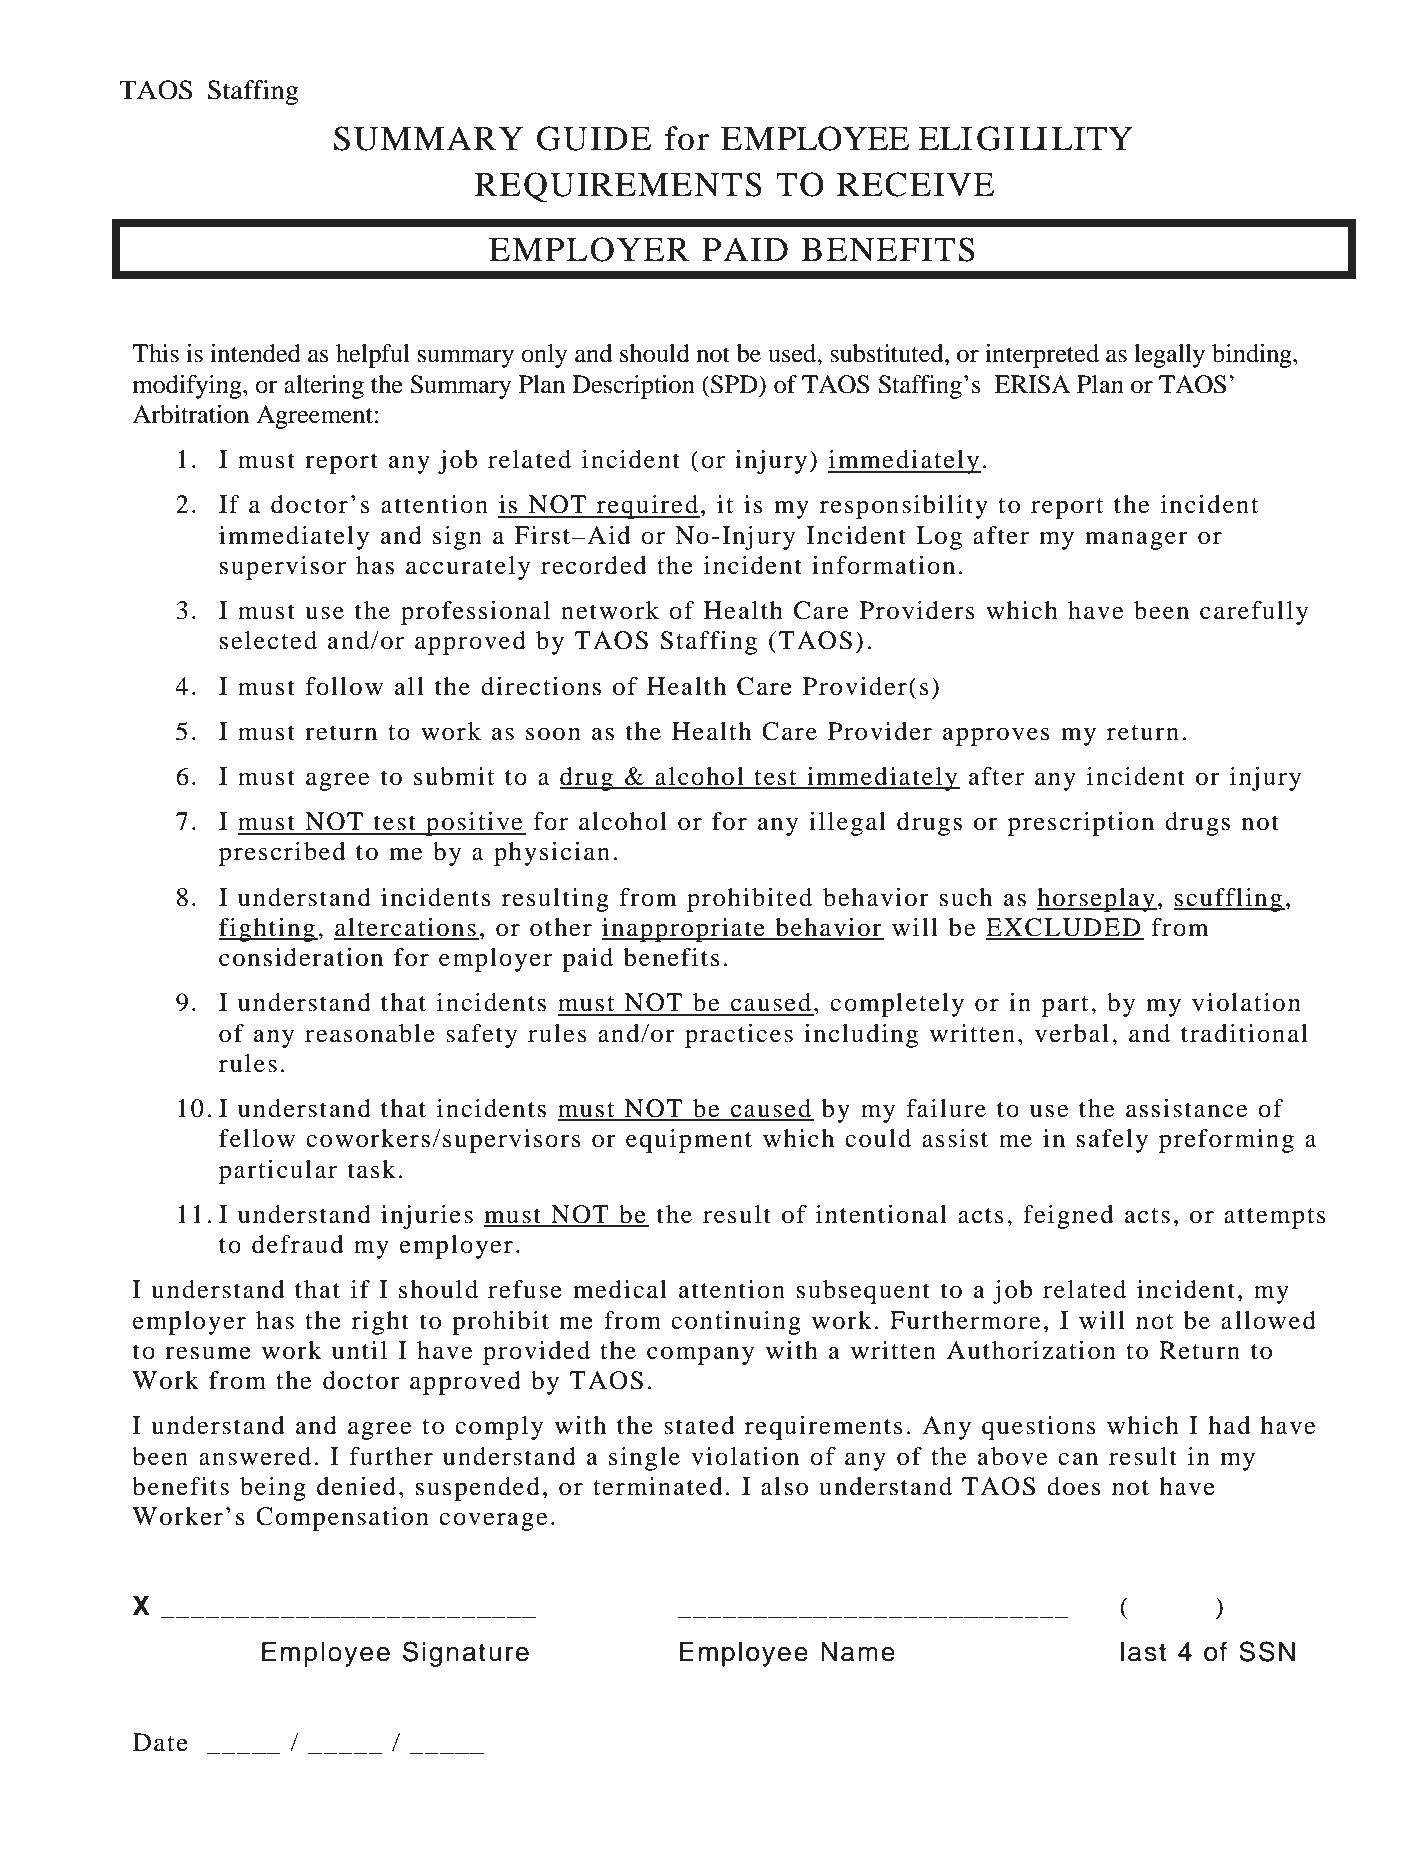 The height and width of the page is (1850, 1420). I want to click on continuing, so click(736, 1323).
